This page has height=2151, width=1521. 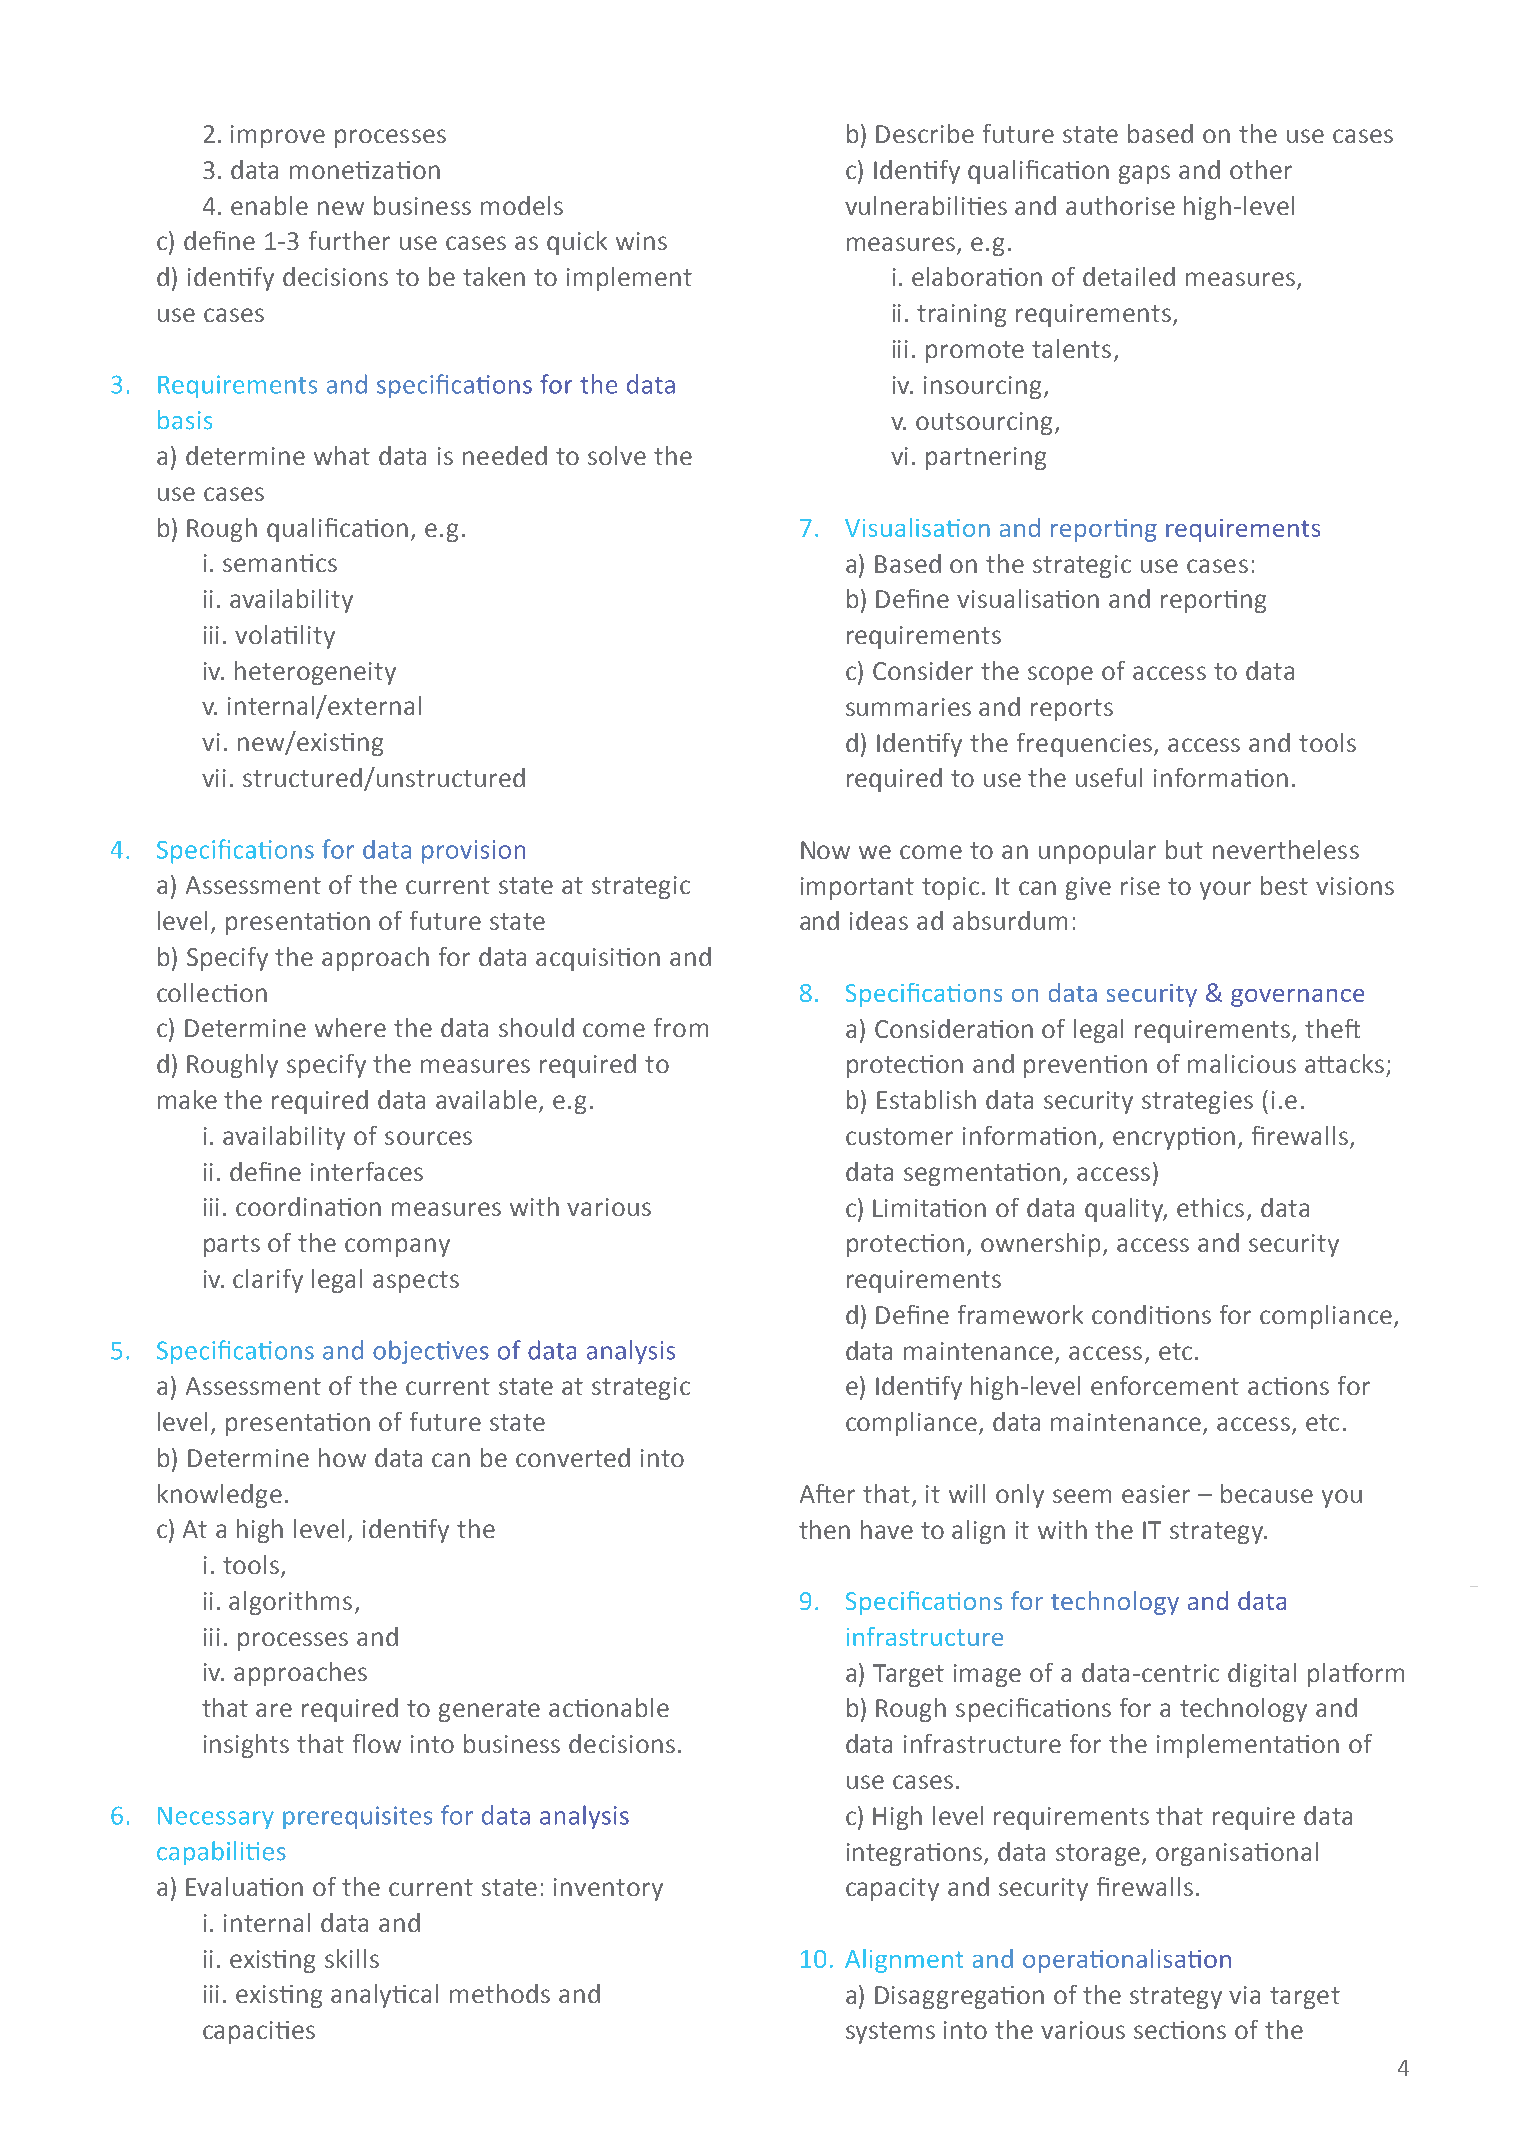 I want to click on wins, so click(x=641, y=241).
